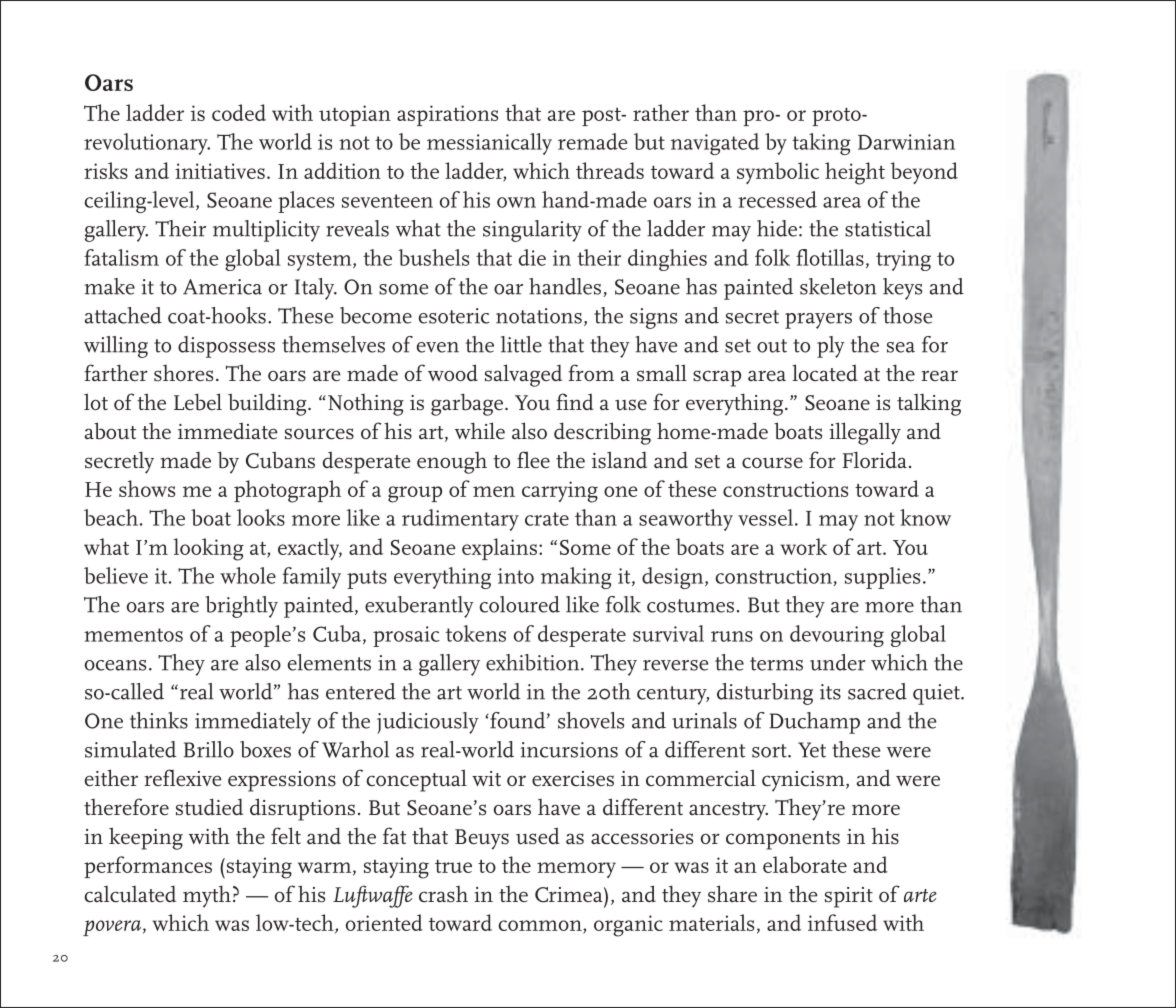 The height and width of the screenshot is (1008, 1176). Describe the element at coordinates (222, 287) in the screenshot. I see `America` at that location.
